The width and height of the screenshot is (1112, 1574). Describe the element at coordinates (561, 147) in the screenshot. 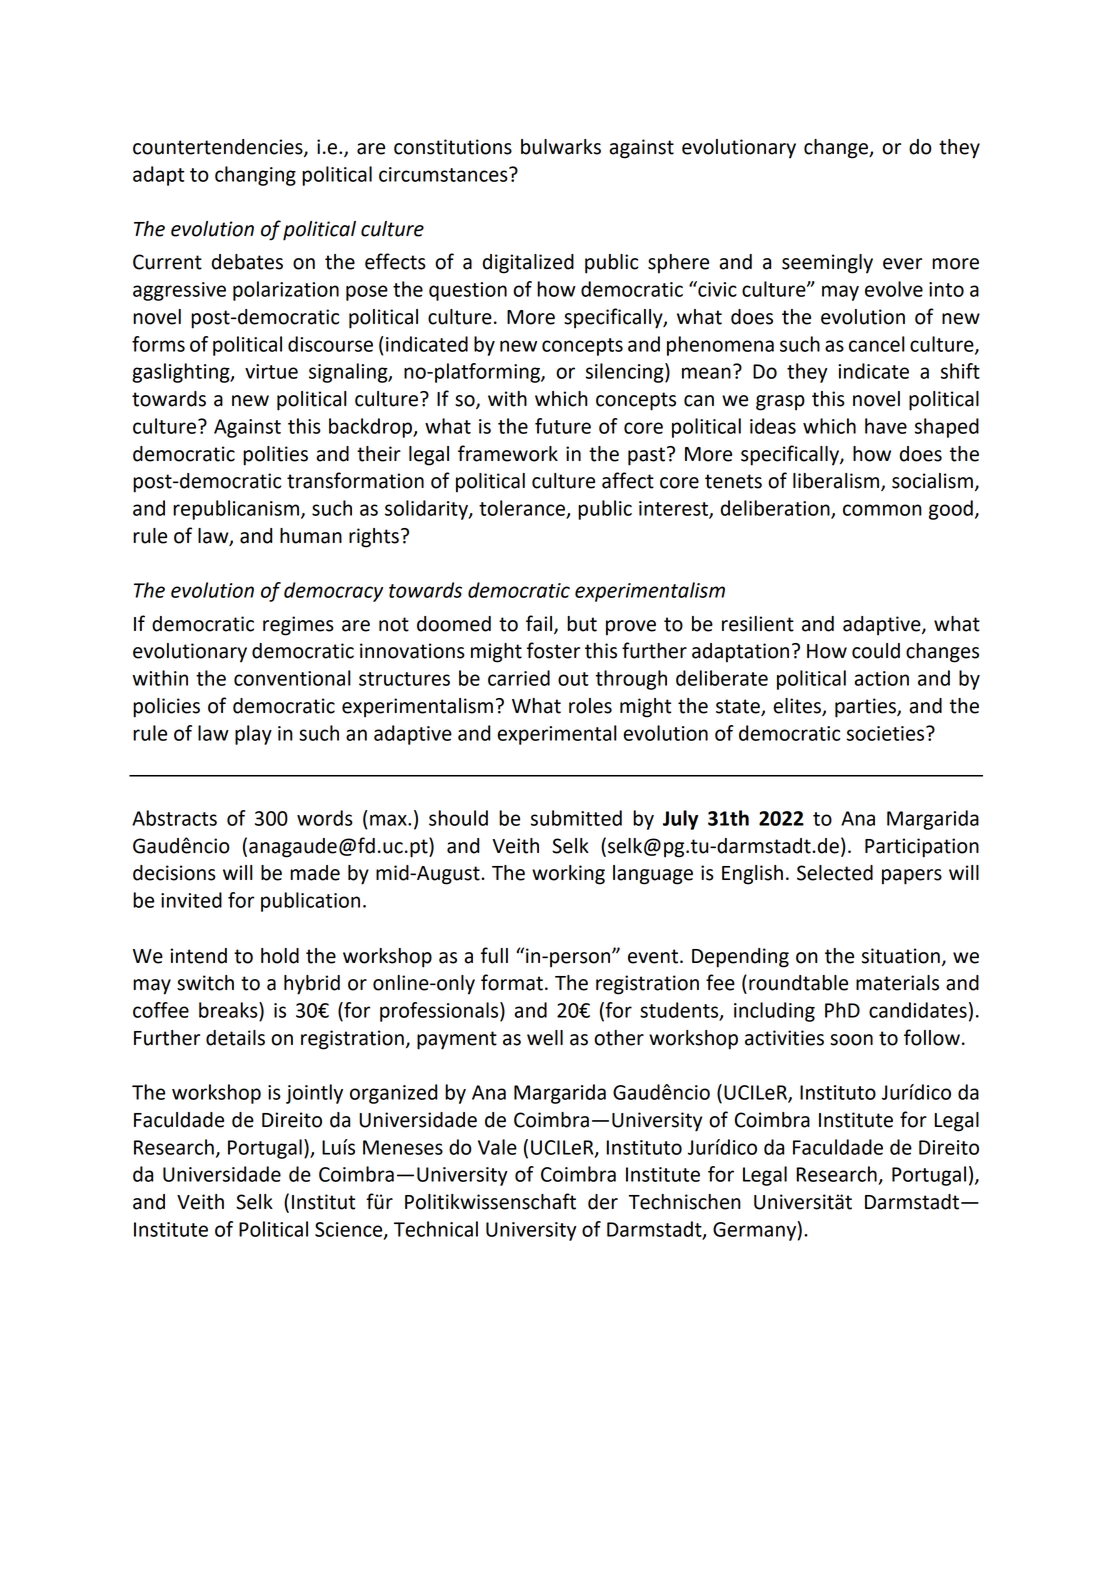

I see `bulwarks` at that location.
